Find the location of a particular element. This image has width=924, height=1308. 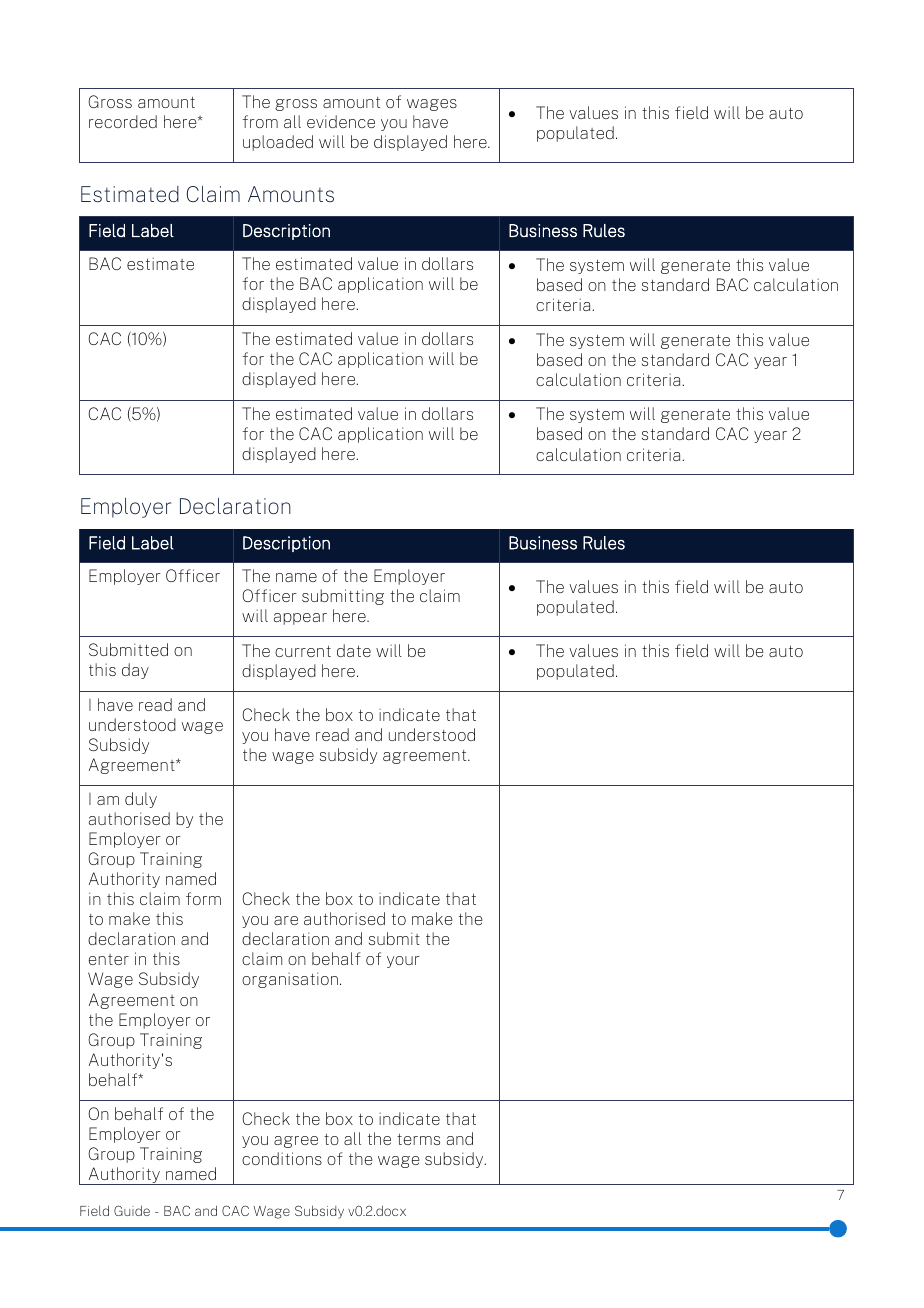

evidence is located at coordinates (341, 121).
